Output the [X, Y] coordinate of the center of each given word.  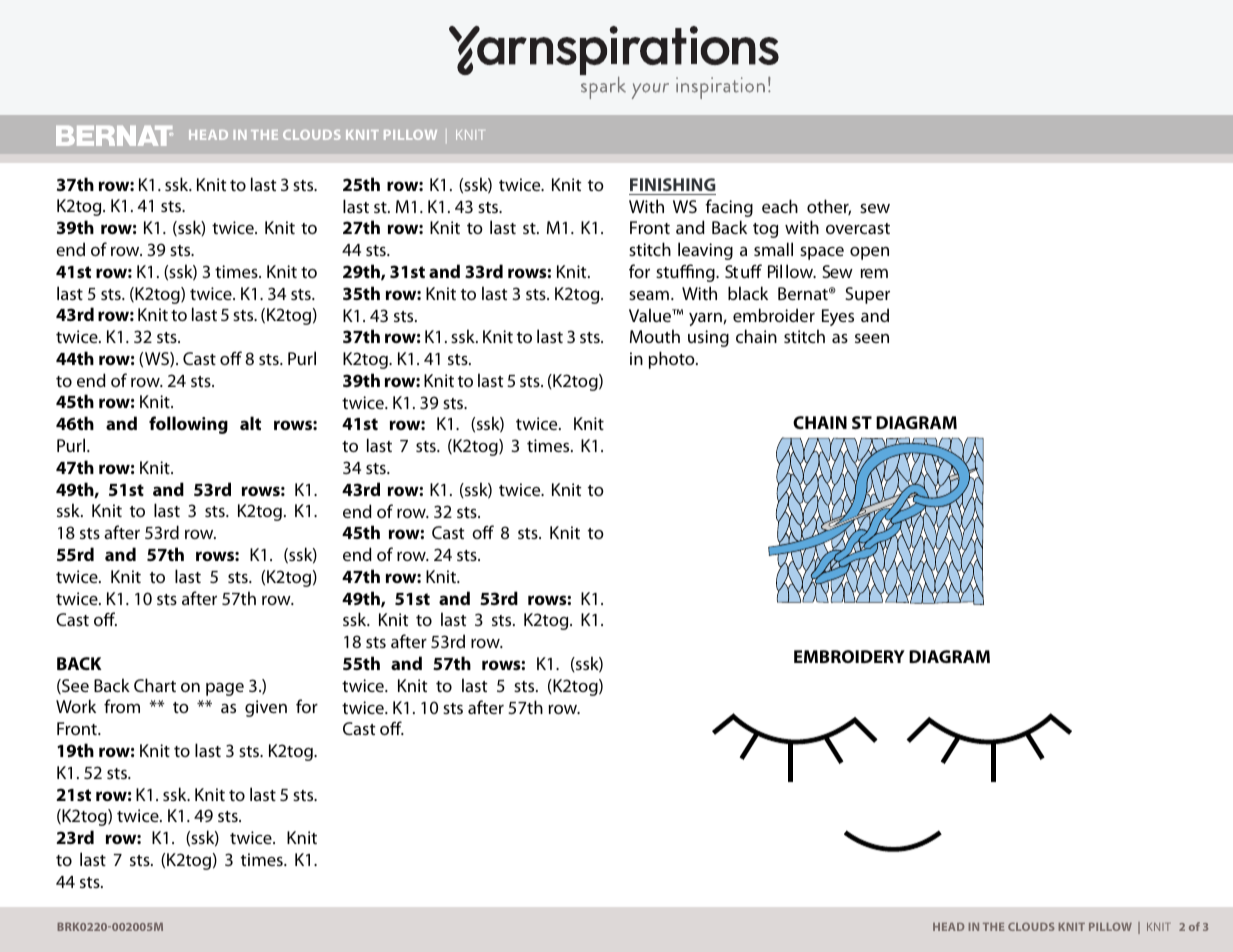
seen [872, 338]
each [780, 206]
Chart [155, 685]
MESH [208, 135]
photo [673, 360]
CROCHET [1114, 928]
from [122, 706]
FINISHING [673, 184]
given [266, 708]
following [188, 425]
